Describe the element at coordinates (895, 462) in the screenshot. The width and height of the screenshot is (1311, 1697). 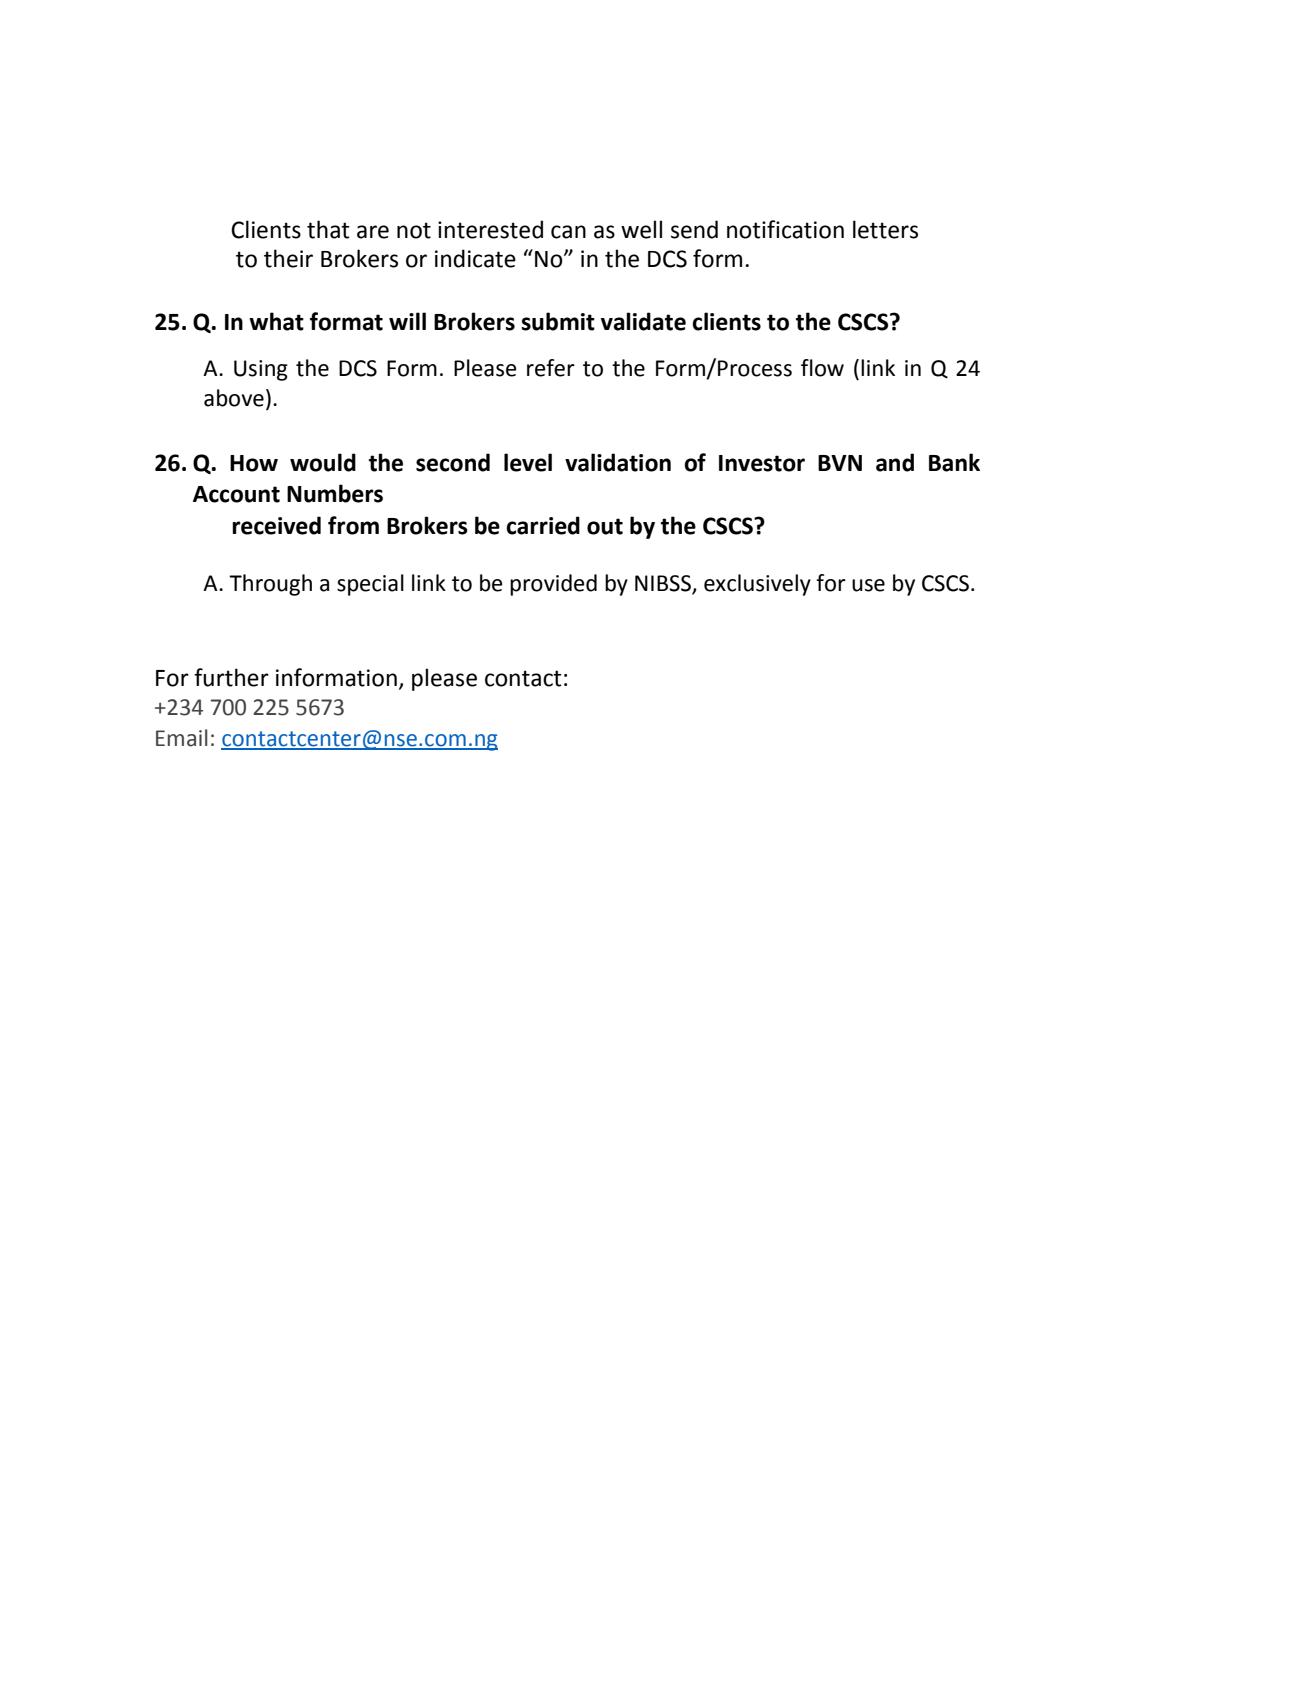
I see `and` at that location.
